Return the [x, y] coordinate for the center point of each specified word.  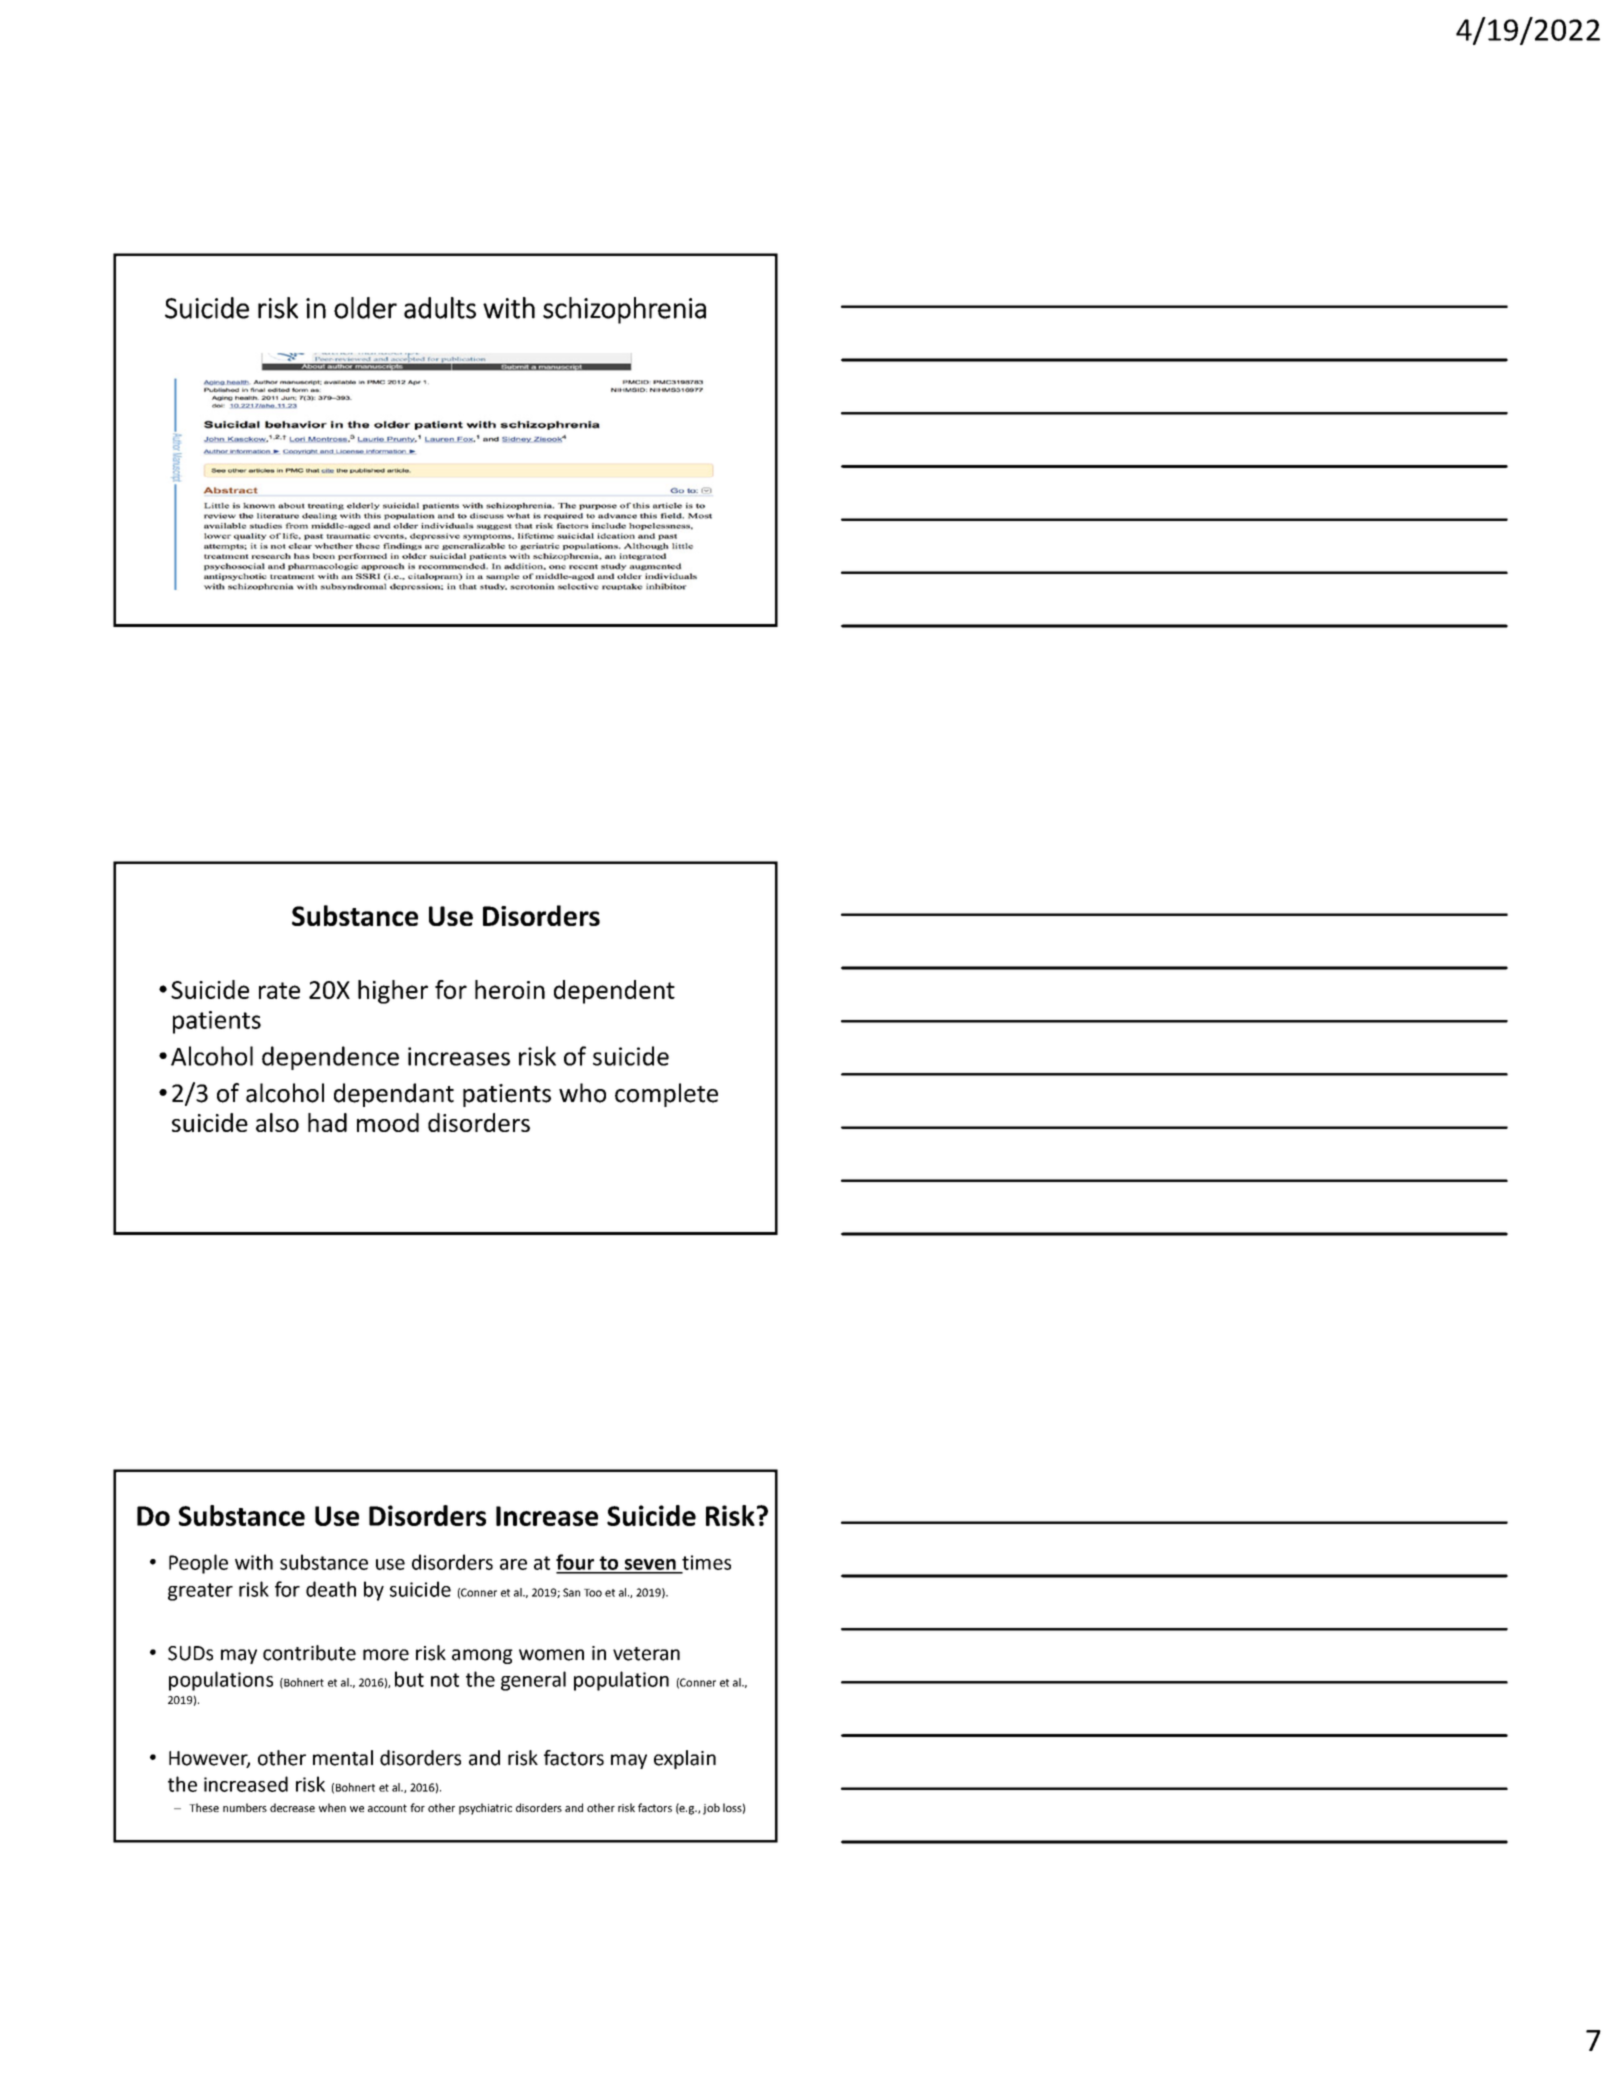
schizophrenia [624, 310]
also [277, 1122]
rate [279, 990]
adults [440, 308]
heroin [510, 989]
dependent [614, 992]
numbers [245, 1807]
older [365, 308]
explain [685, 1759]
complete [666, 1095]
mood [388, 1122]
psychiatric [485, 1809]
